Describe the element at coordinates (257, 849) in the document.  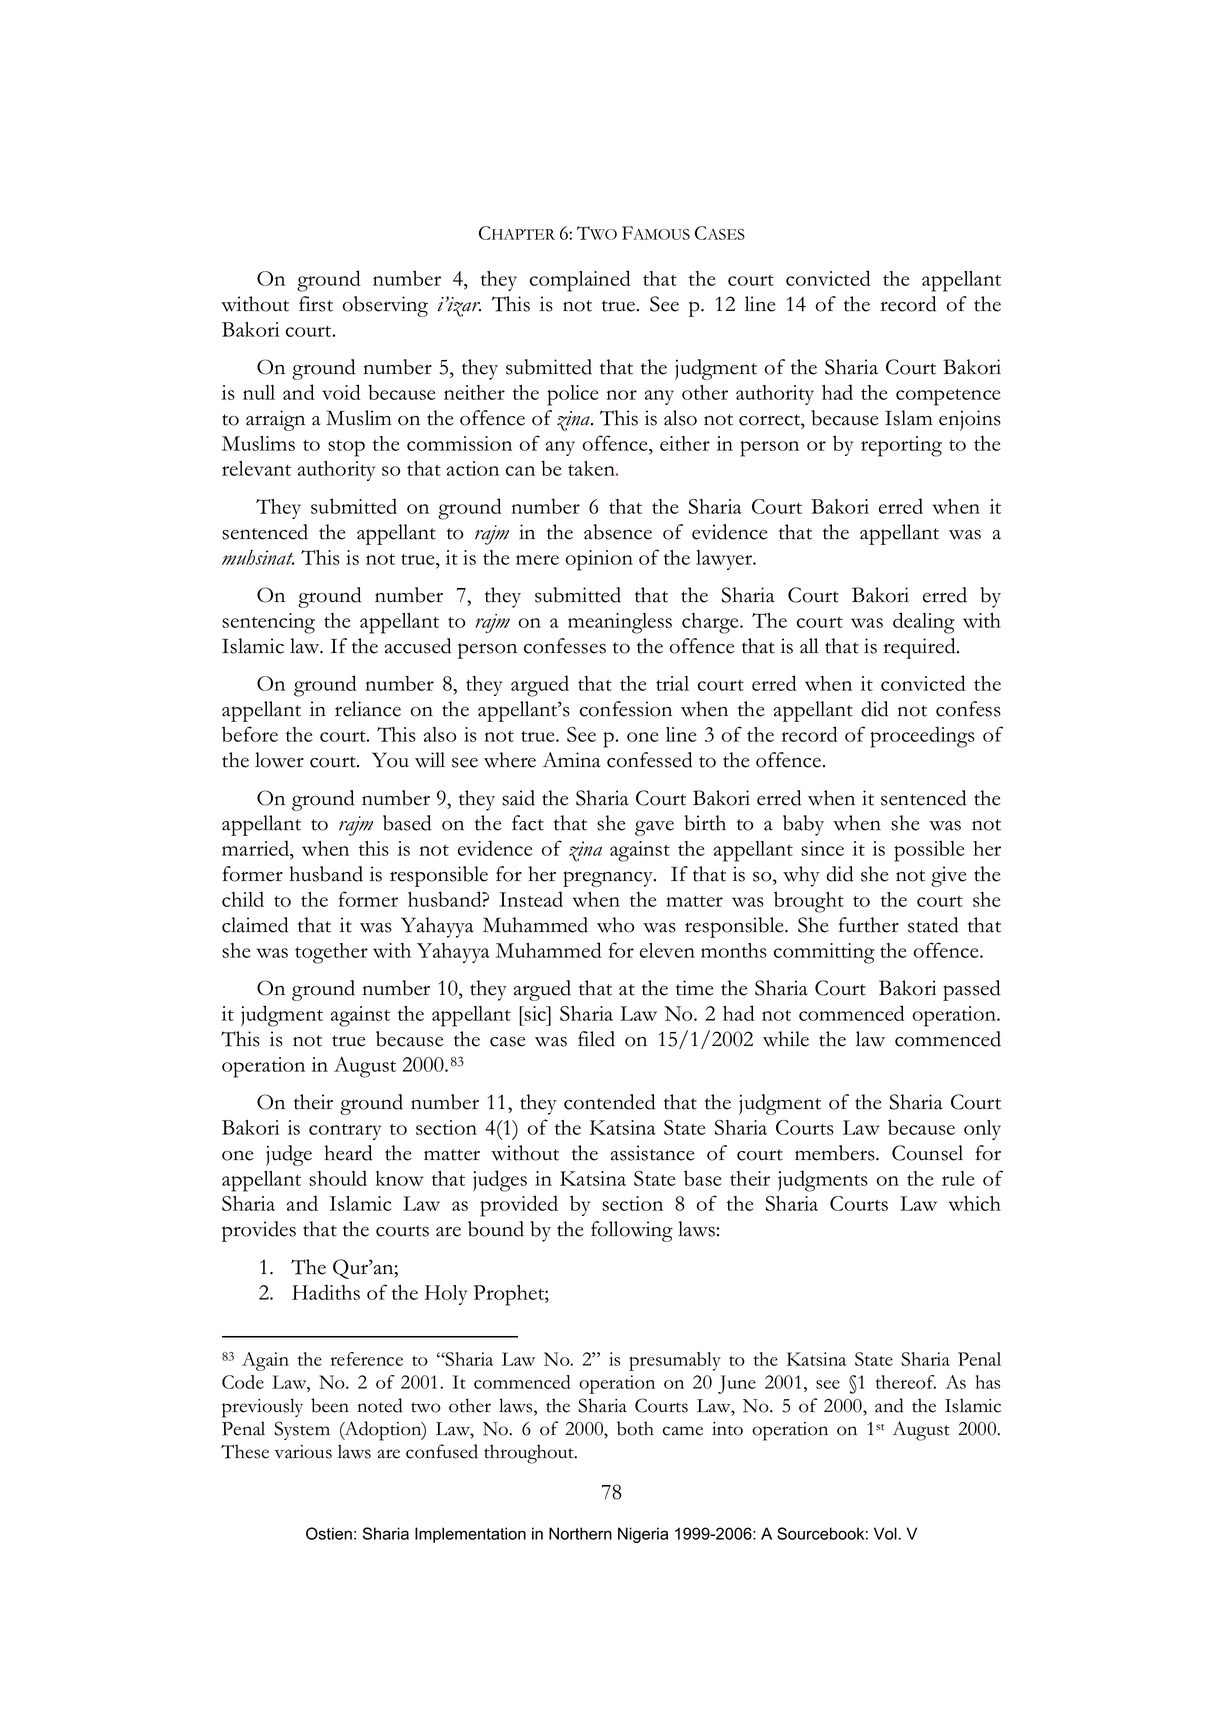
I see `married` at that location.
